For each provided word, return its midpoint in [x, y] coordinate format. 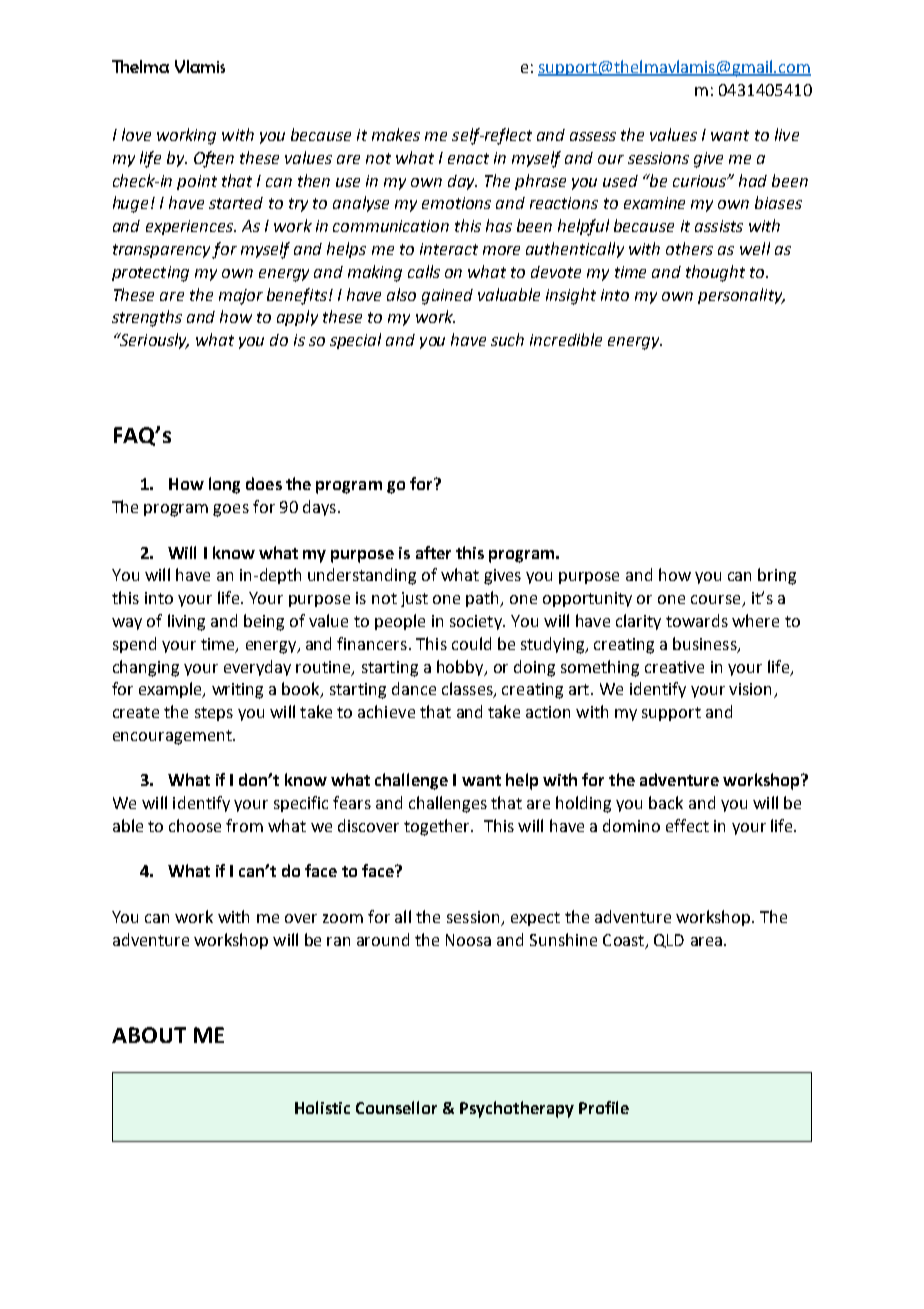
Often [214, 159]
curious [701, 181]
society [477, 622]
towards [697, 620]
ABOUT [149, 1035]
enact [468, 158]
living [186, 622]
